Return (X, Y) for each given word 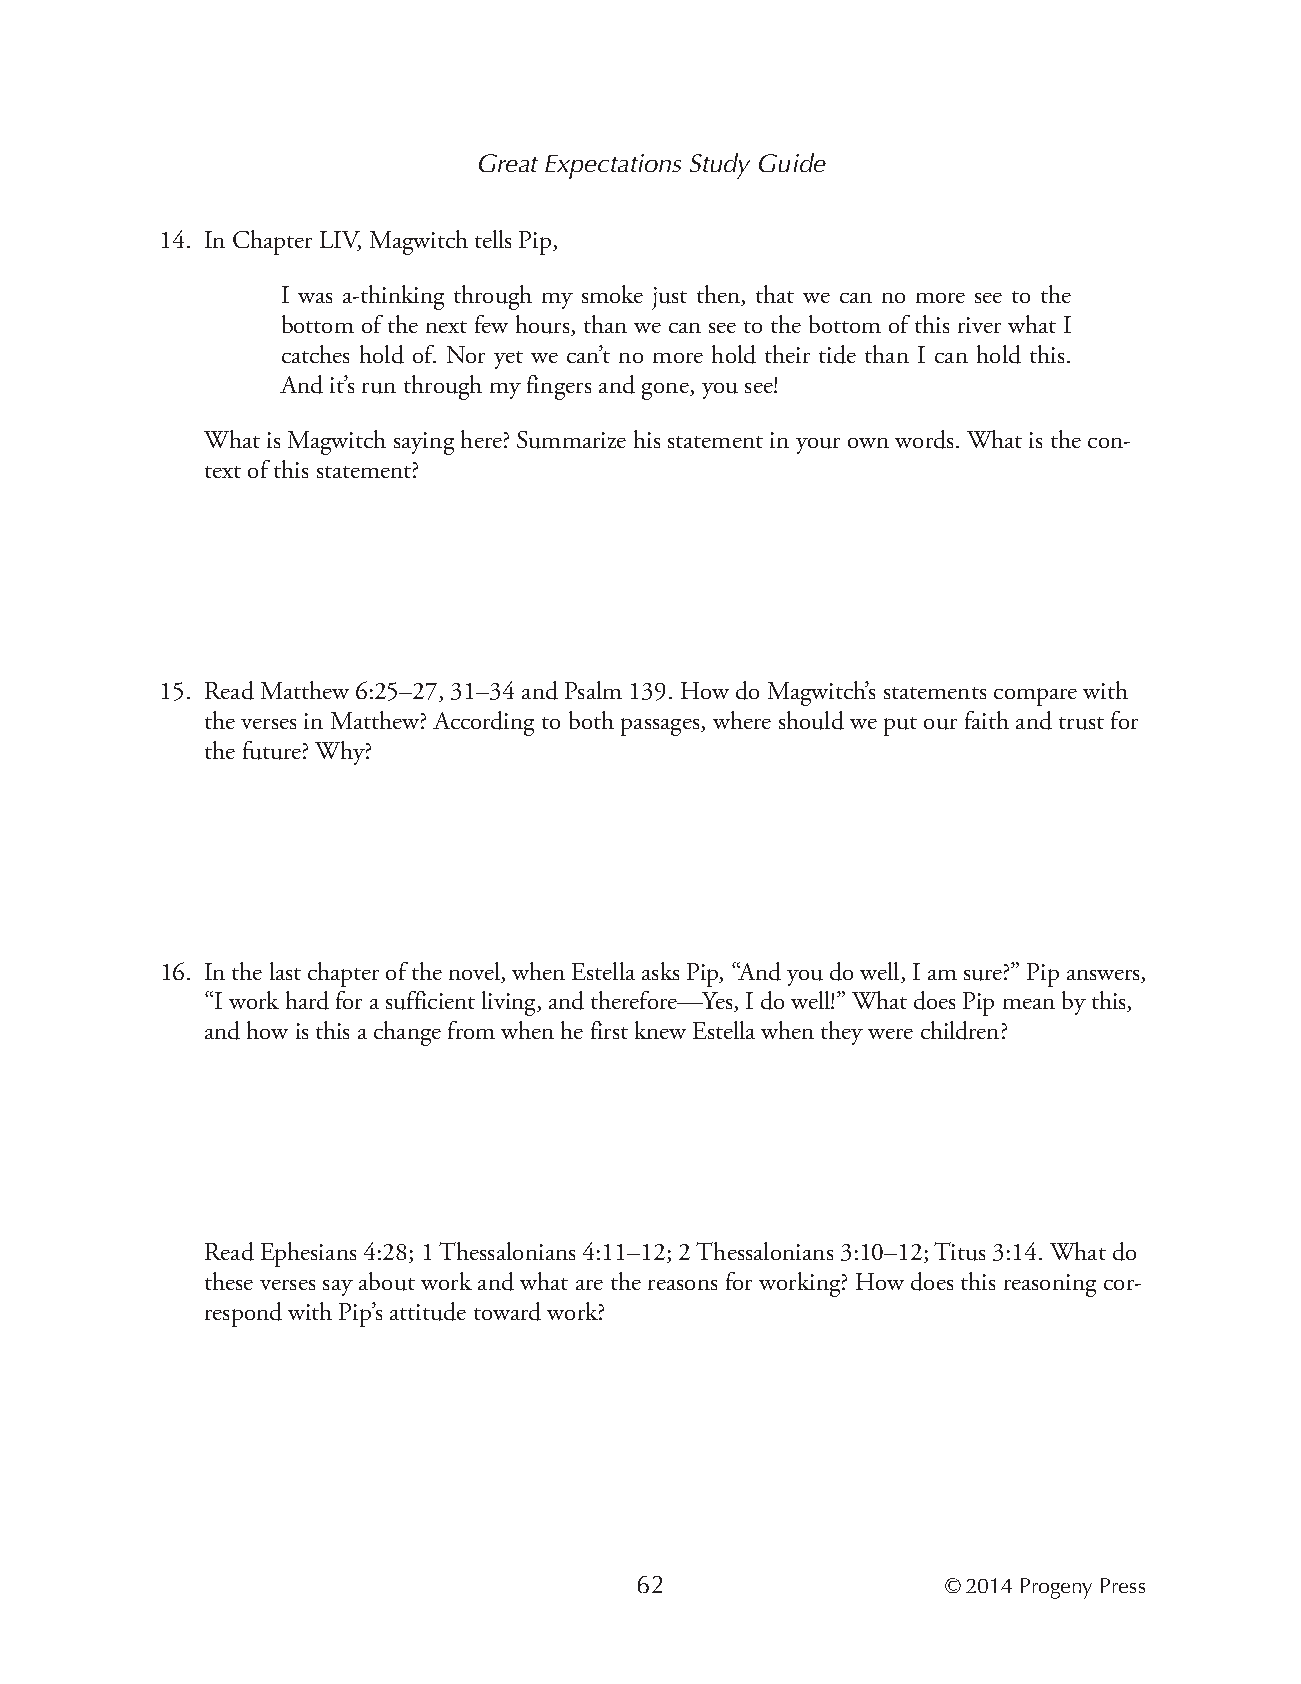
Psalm (593, 690)
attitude (428, 1311)
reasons (682, 1285)
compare (1035, 697)
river (979, 325)
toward (507, 1311)
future (272, 750)
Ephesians (308, 1254)
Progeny (1056, 1588)
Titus (959, 1251)
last (285, 971)
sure (983, 975)
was (315, 298)
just (669, 298)
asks (660, 971)
